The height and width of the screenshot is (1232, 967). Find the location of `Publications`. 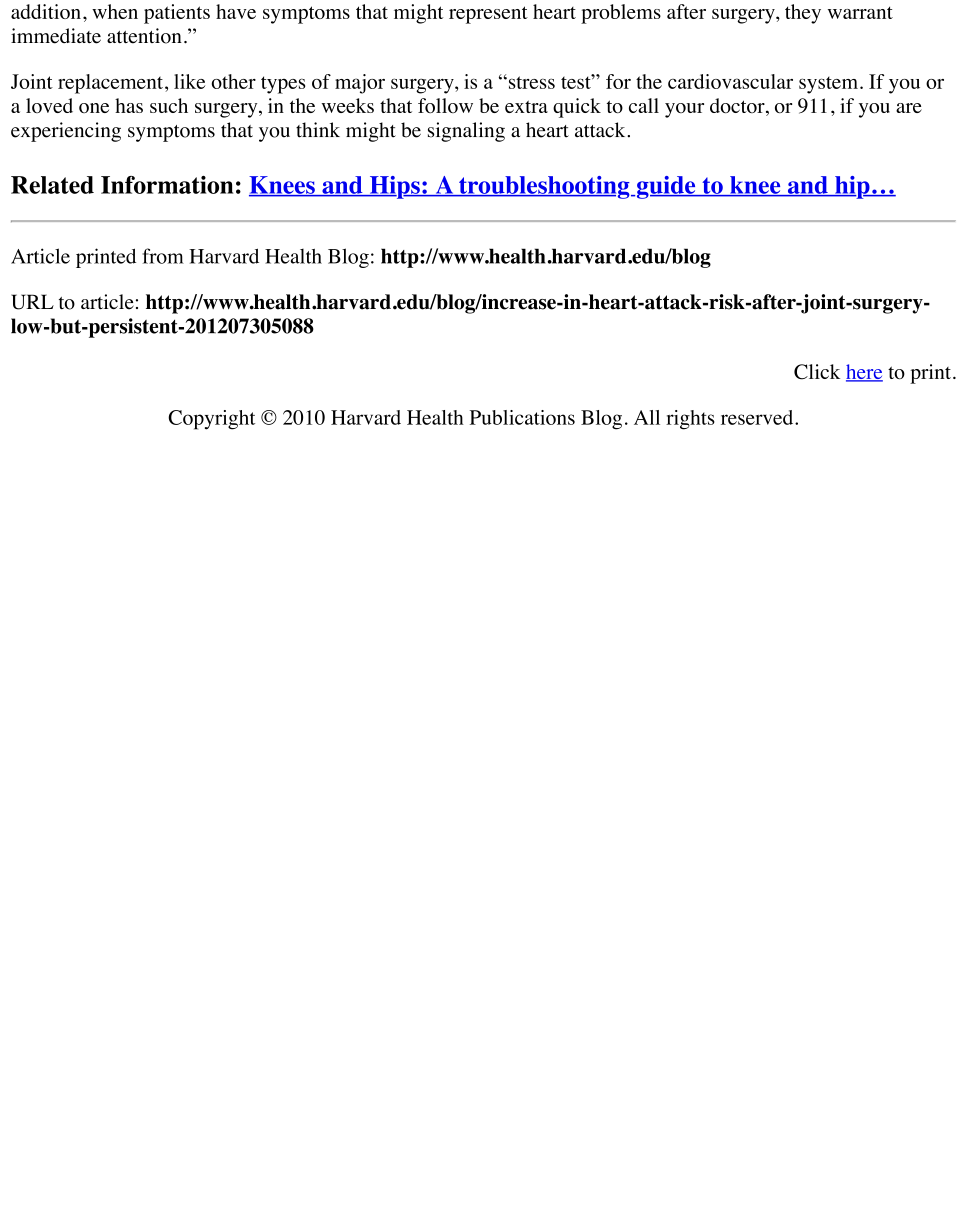

Publications is located at coordinates (522, 417).
